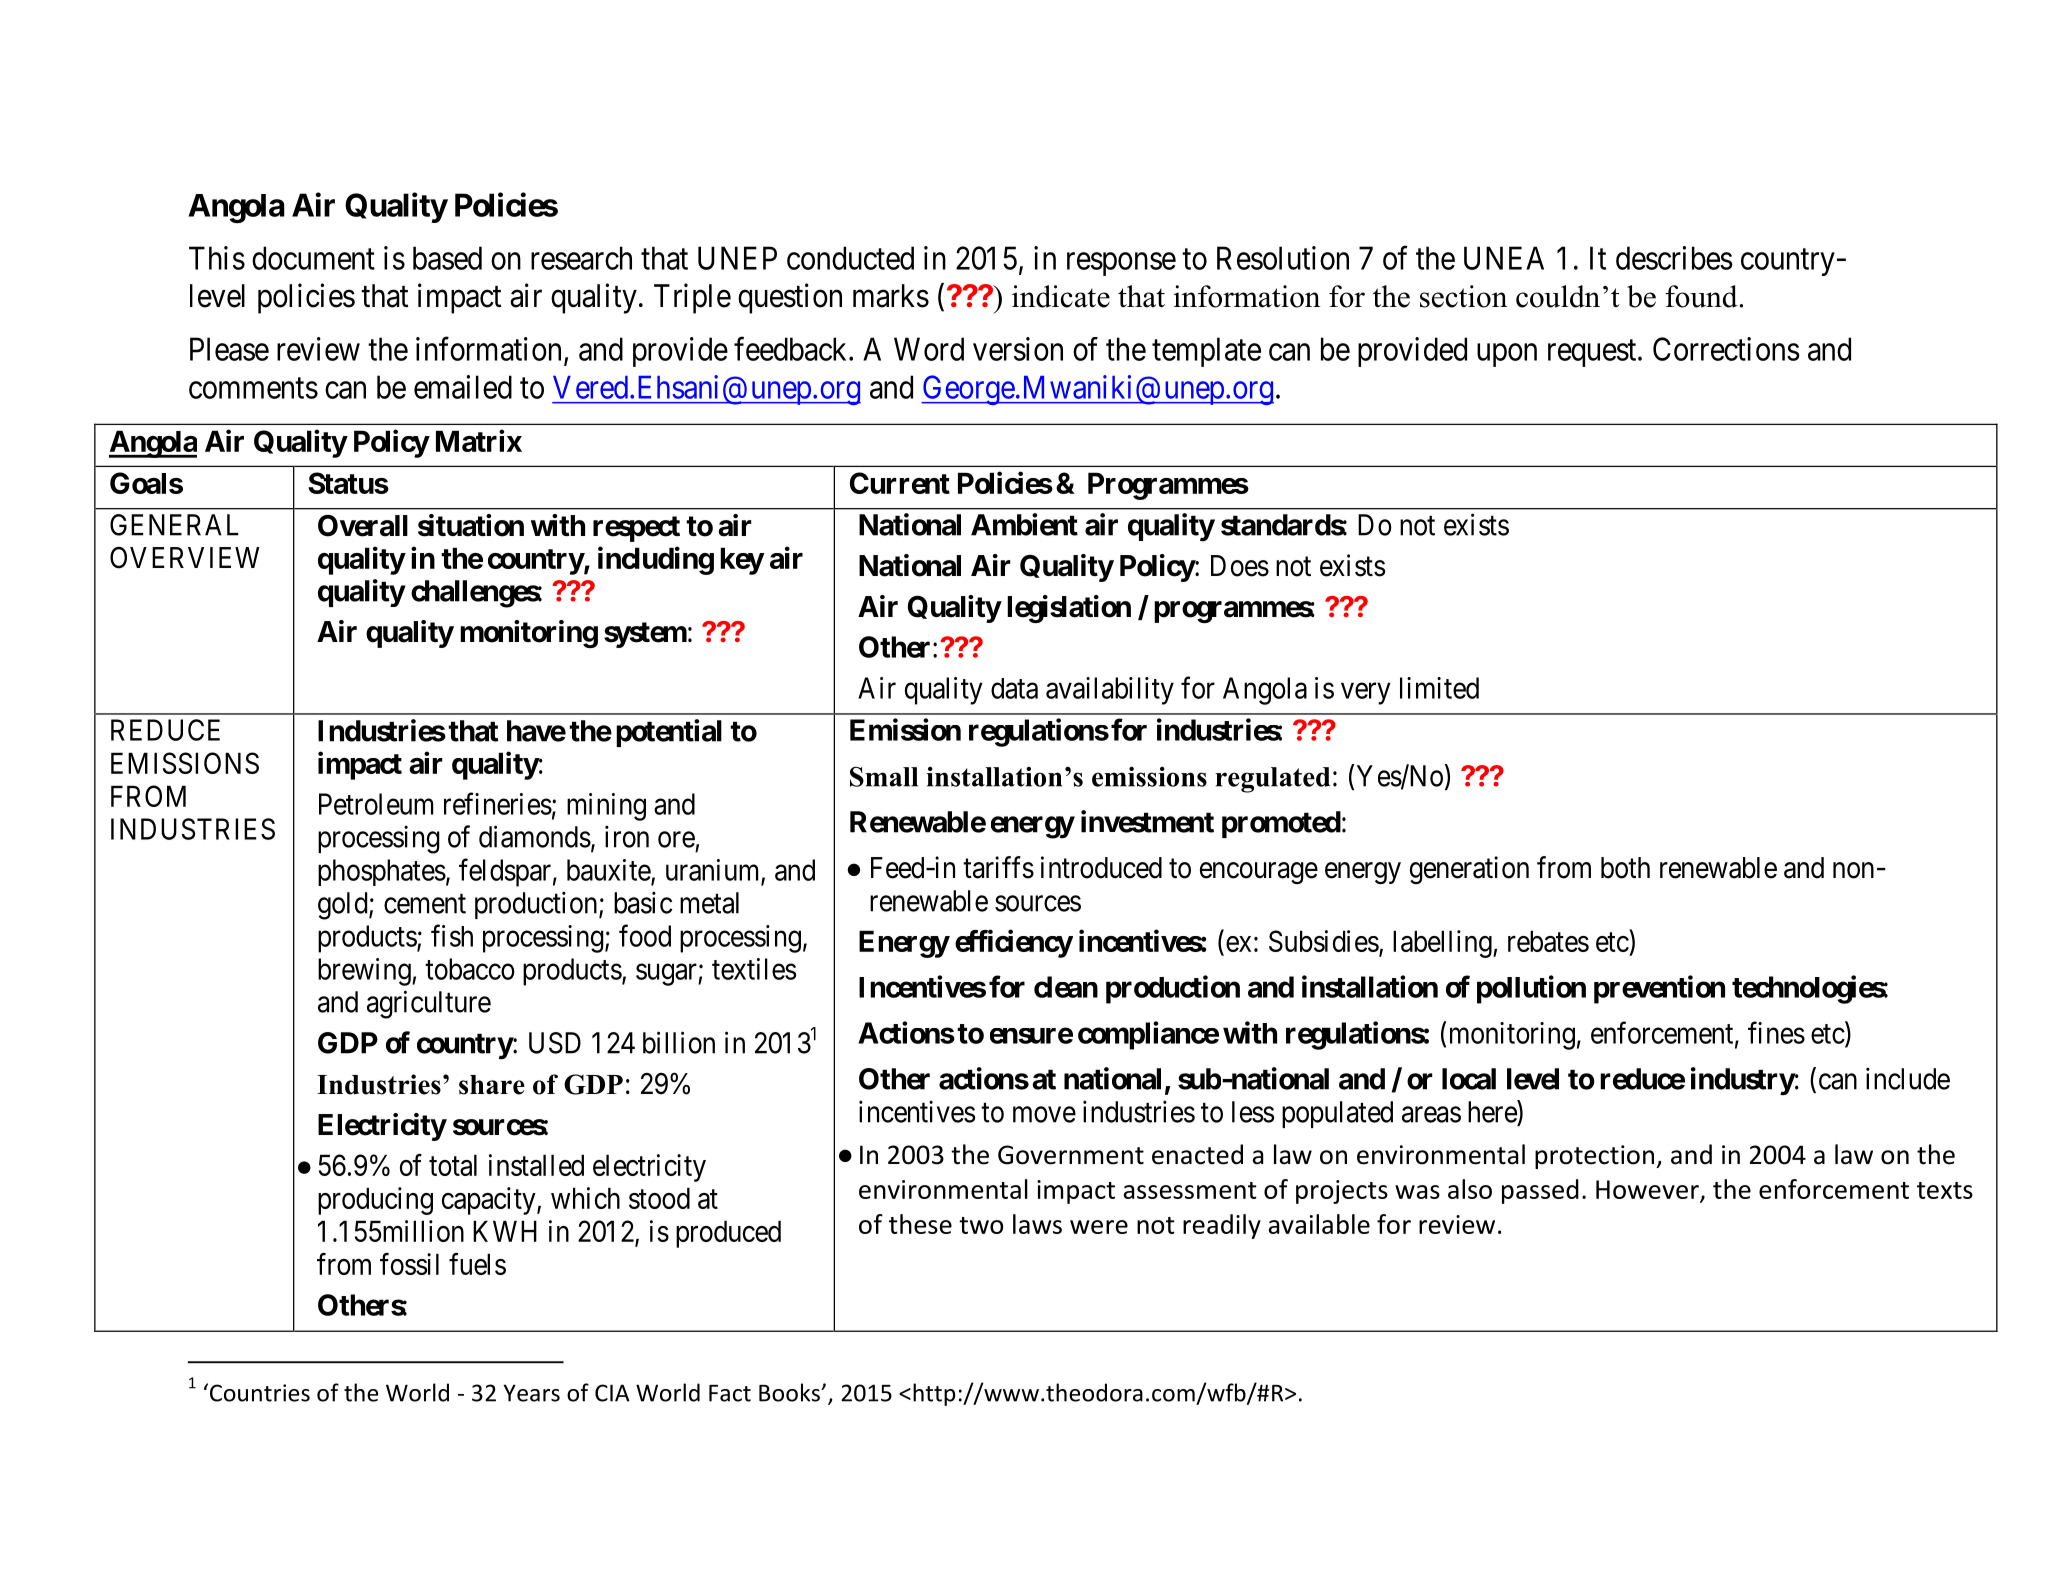 The width and height of the document is (2066, 1596). I want to click on indicate, so click(1061, 296).
